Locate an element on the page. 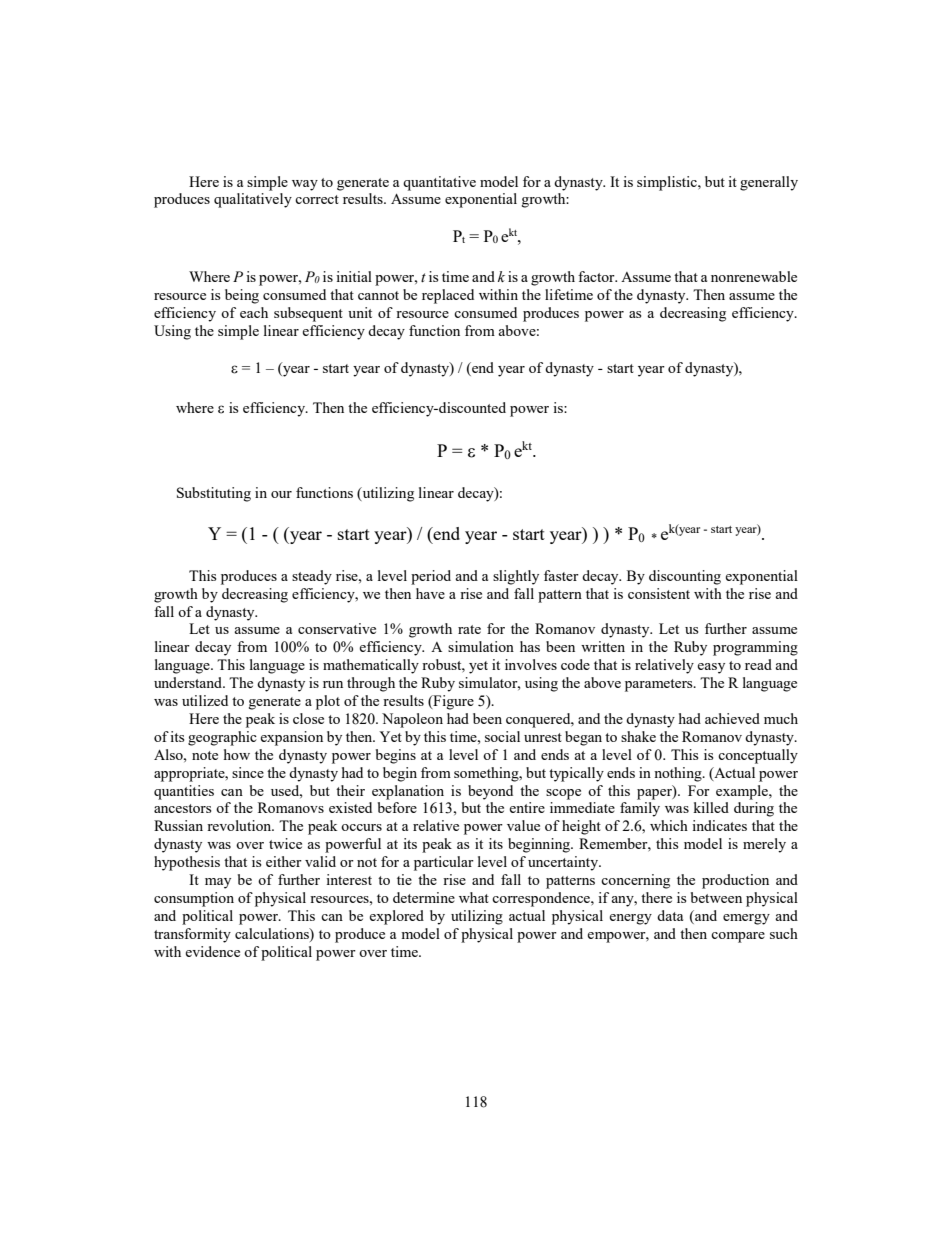 This page has height=1233, width=952. compare is located at coordinates (738, 937).
